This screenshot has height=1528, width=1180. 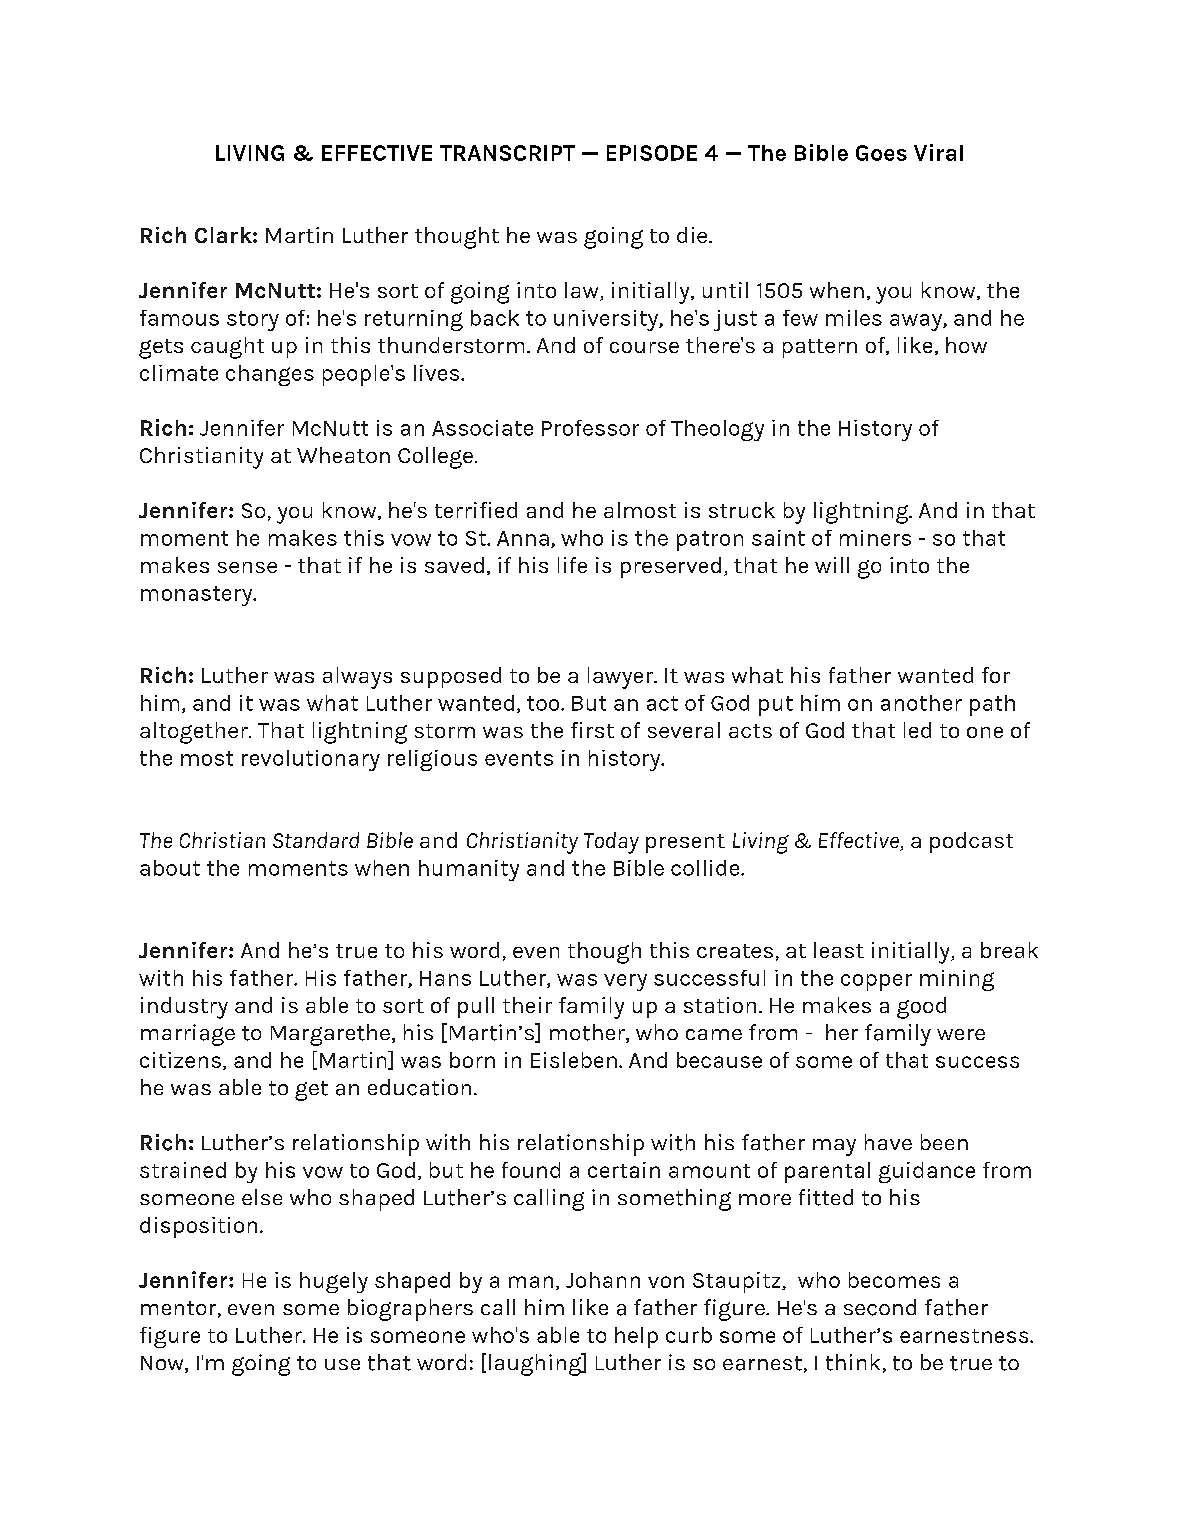 What do you see at coordinates (311, 760) in the screenshot?
I see `revolutionary` at bounding box center [311, 760].
